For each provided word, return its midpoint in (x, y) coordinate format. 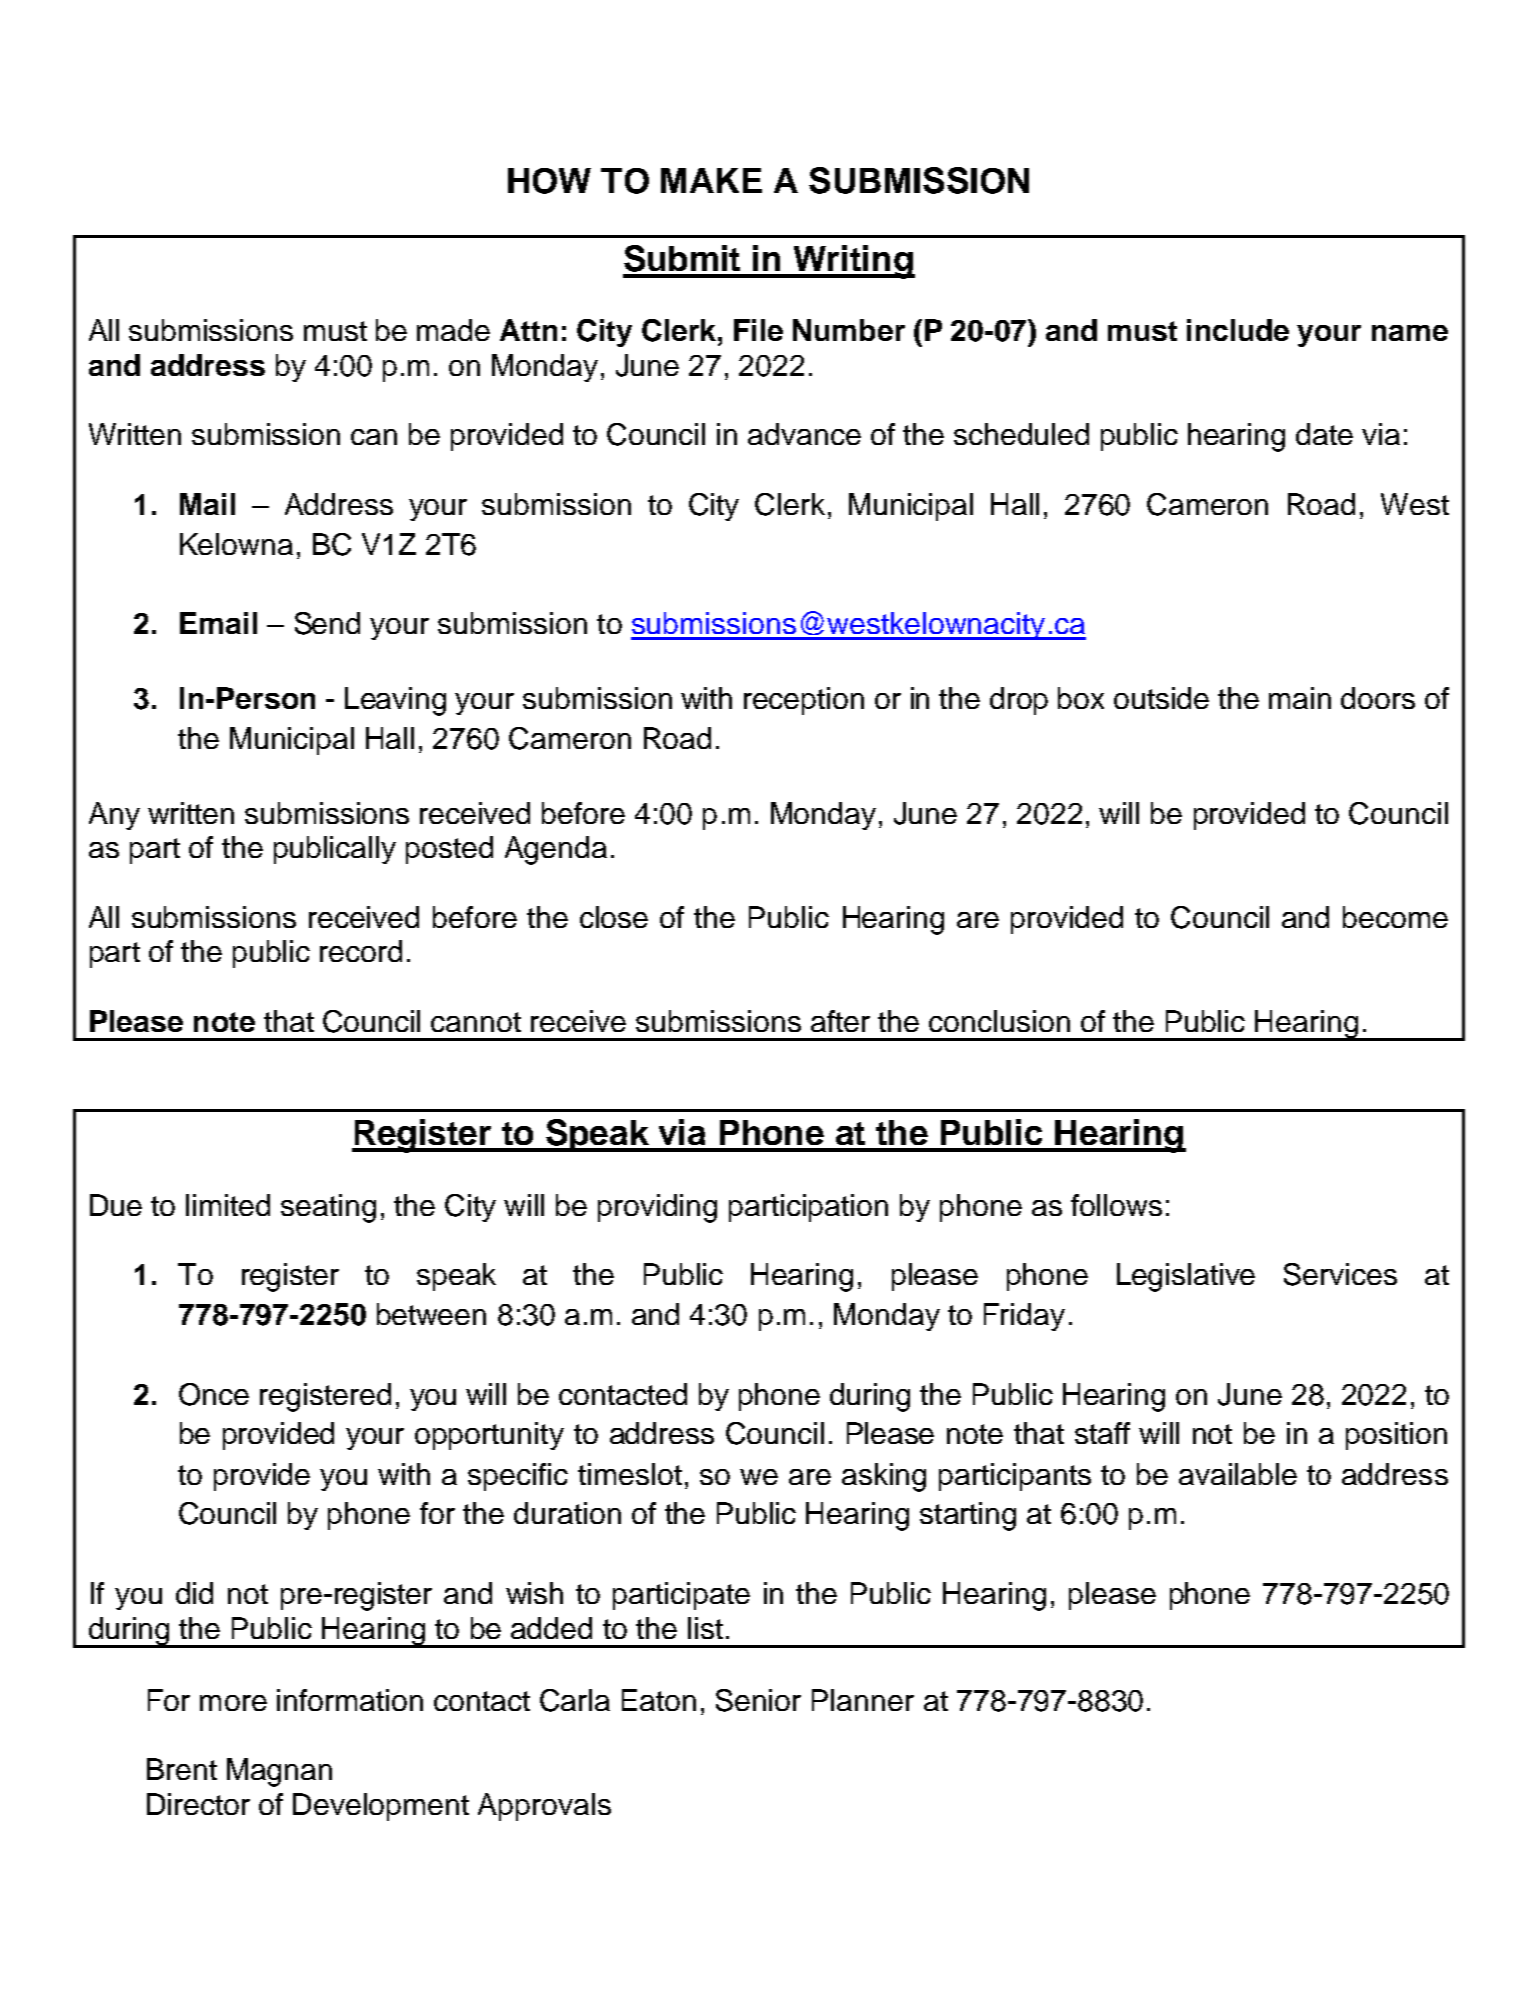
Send (327, 623)
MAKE (711, 180)
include (1238, 330)
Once (214, 1394)
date (1324, 434)
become (1395, 917)
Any (114, 816)
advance (804, 434)
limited (228, 1205)
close (614, 917)
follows (1116, 1205)
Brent (182, 1769)
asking (884, 1477)
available (1238, 1474)
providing (657, 1208)
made (453, 330)
